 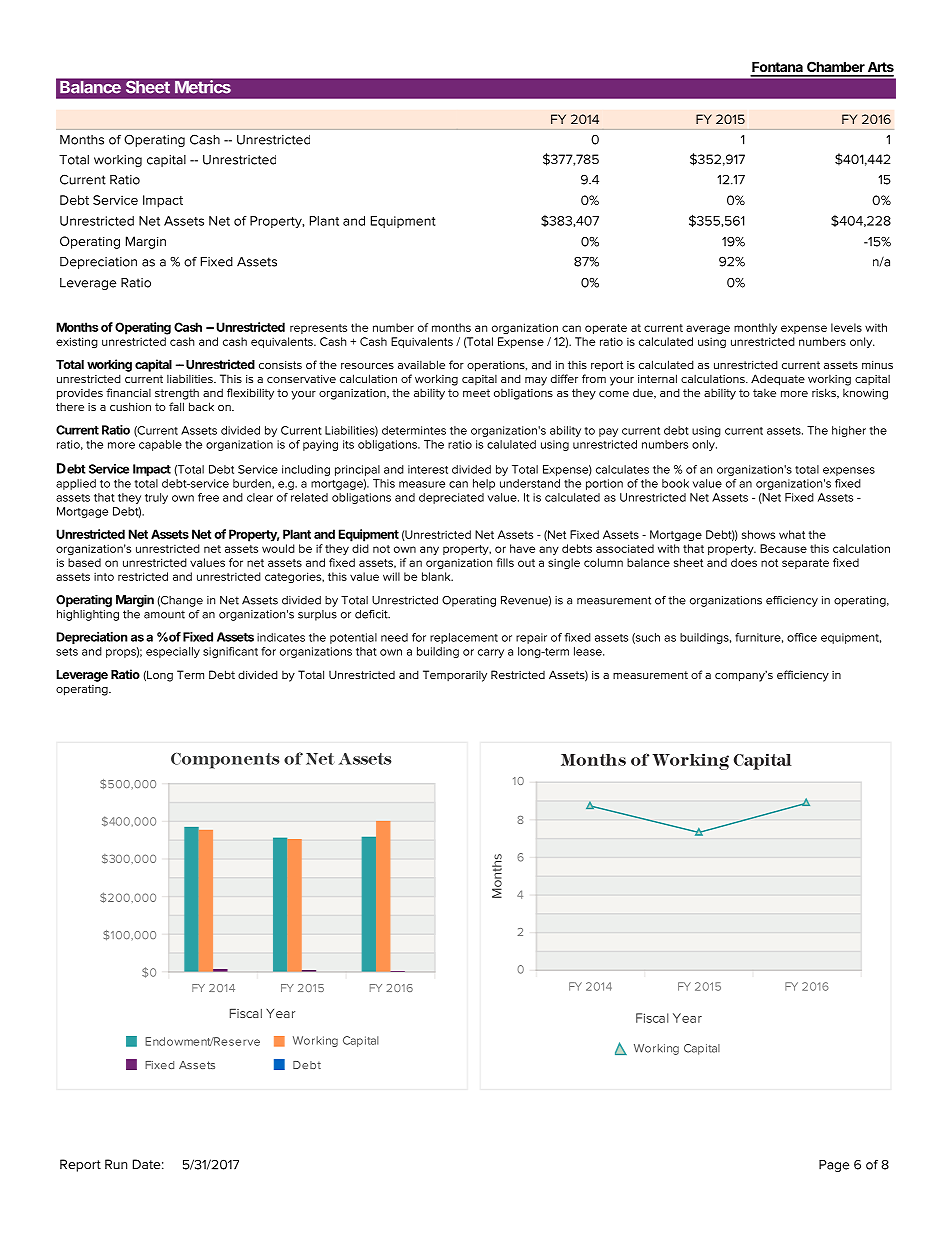 I want to click on available, so click(x=421, y=364).
